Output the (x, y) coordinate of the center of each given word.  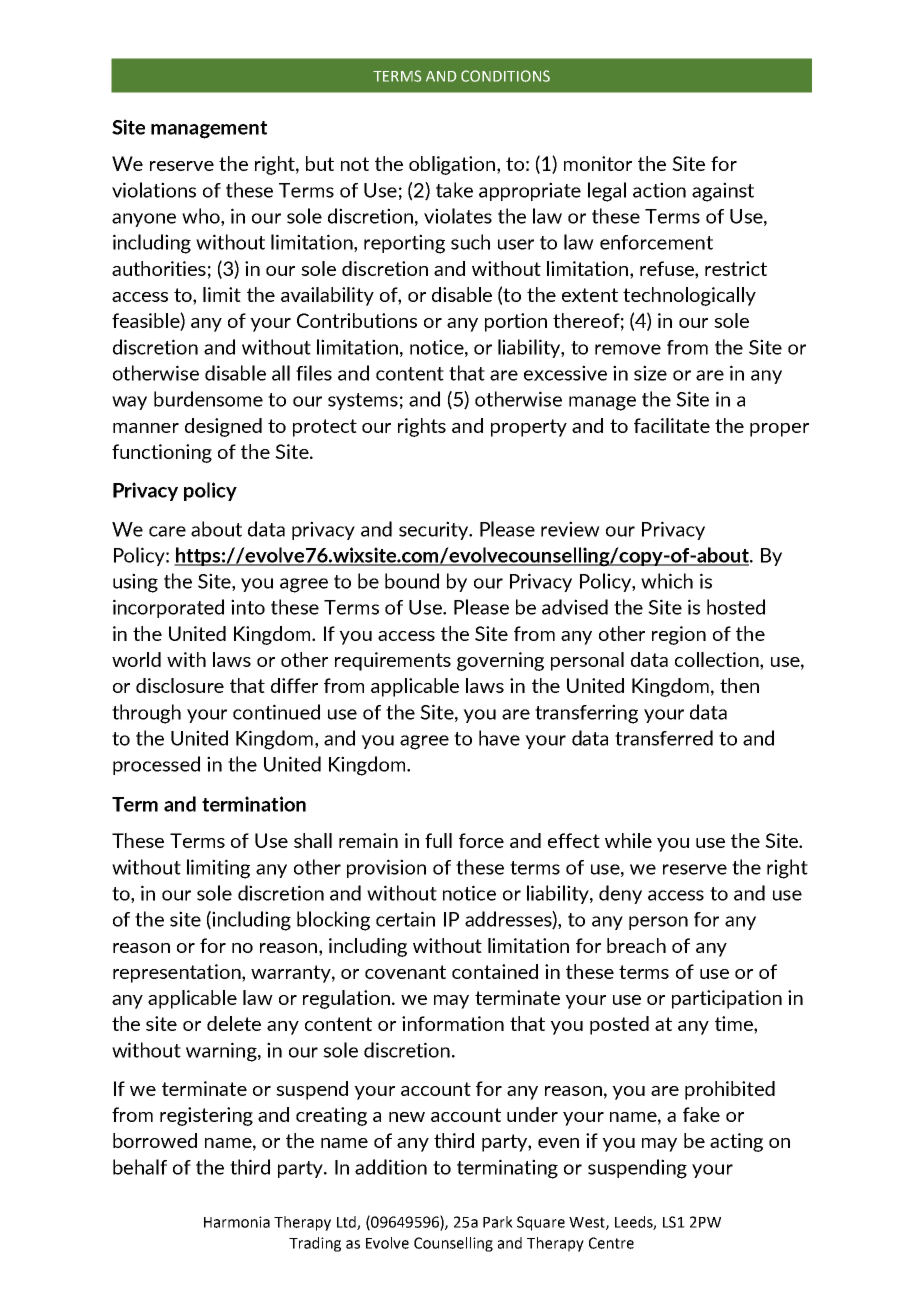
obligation (453, 165)
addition (391, 1167)
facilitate (672, 425)
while (628, 840)
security (435, 530)
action (659, 190)
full (438, 840)
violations (154, 190)
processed (156, 765)
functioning (162, 453)
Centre (611, 1243)
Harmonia (237, 1222)
